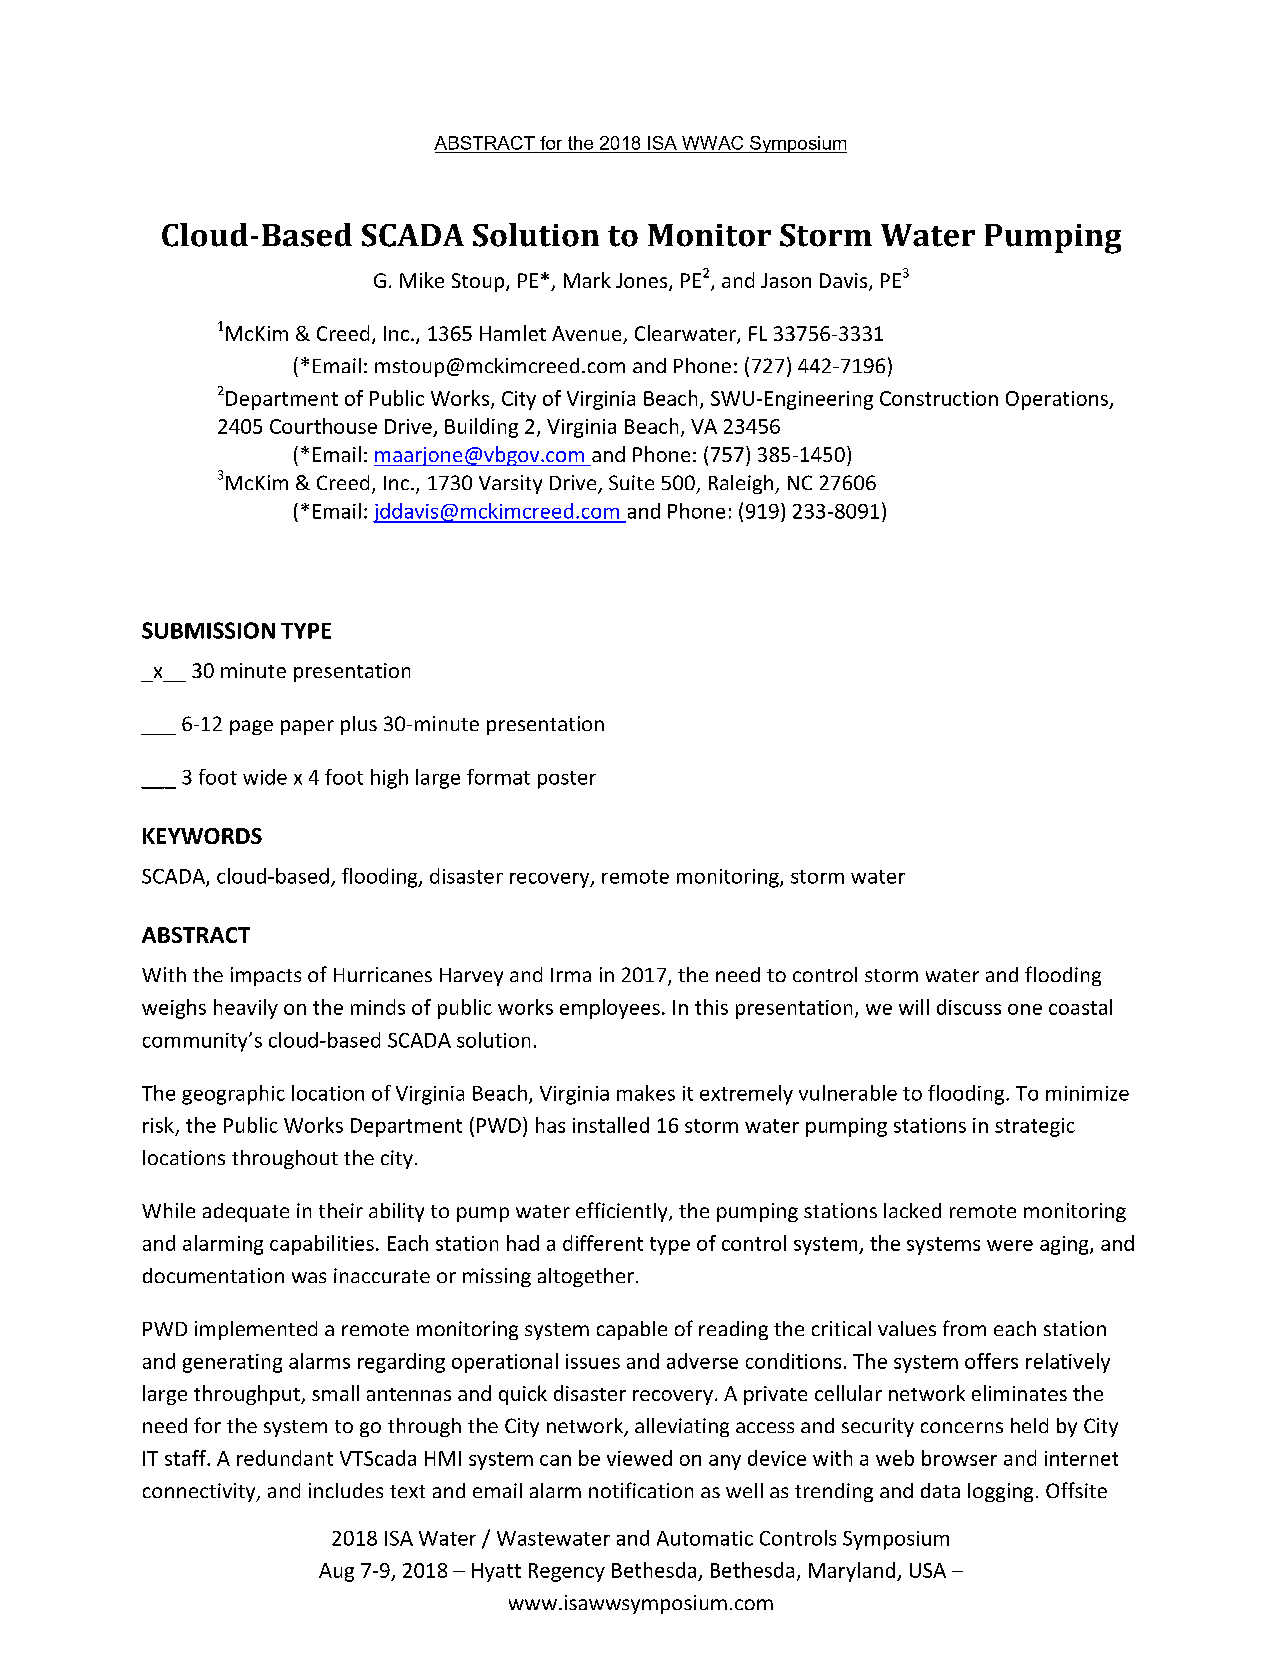 The image size is (1282, 1659). I want to click on were, so click(1010, 1245).
